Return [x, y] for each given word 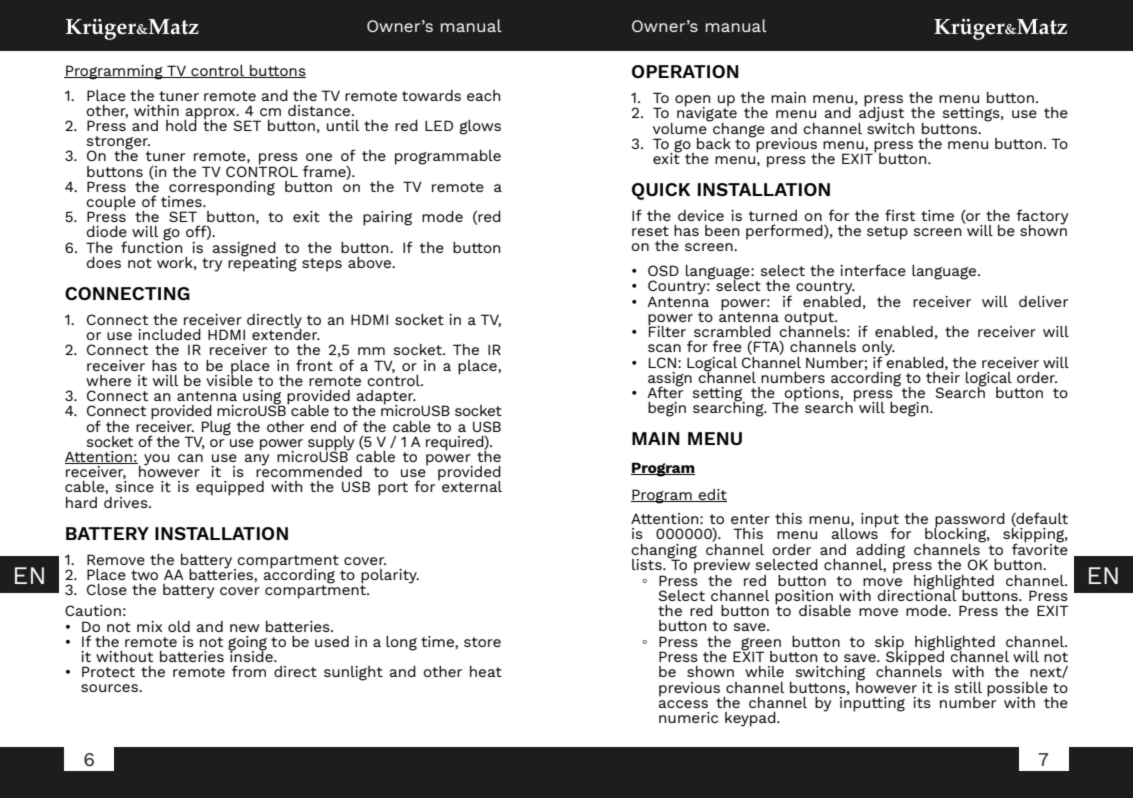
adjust [881, 114]
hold [181, 124]
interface [873, 270]
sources [110, 688]
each [484, 95]
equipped [230, 488]
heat [486, 671]
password [969, 521]
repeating [262, 263]
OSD [663, 270]
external [472, 486]
